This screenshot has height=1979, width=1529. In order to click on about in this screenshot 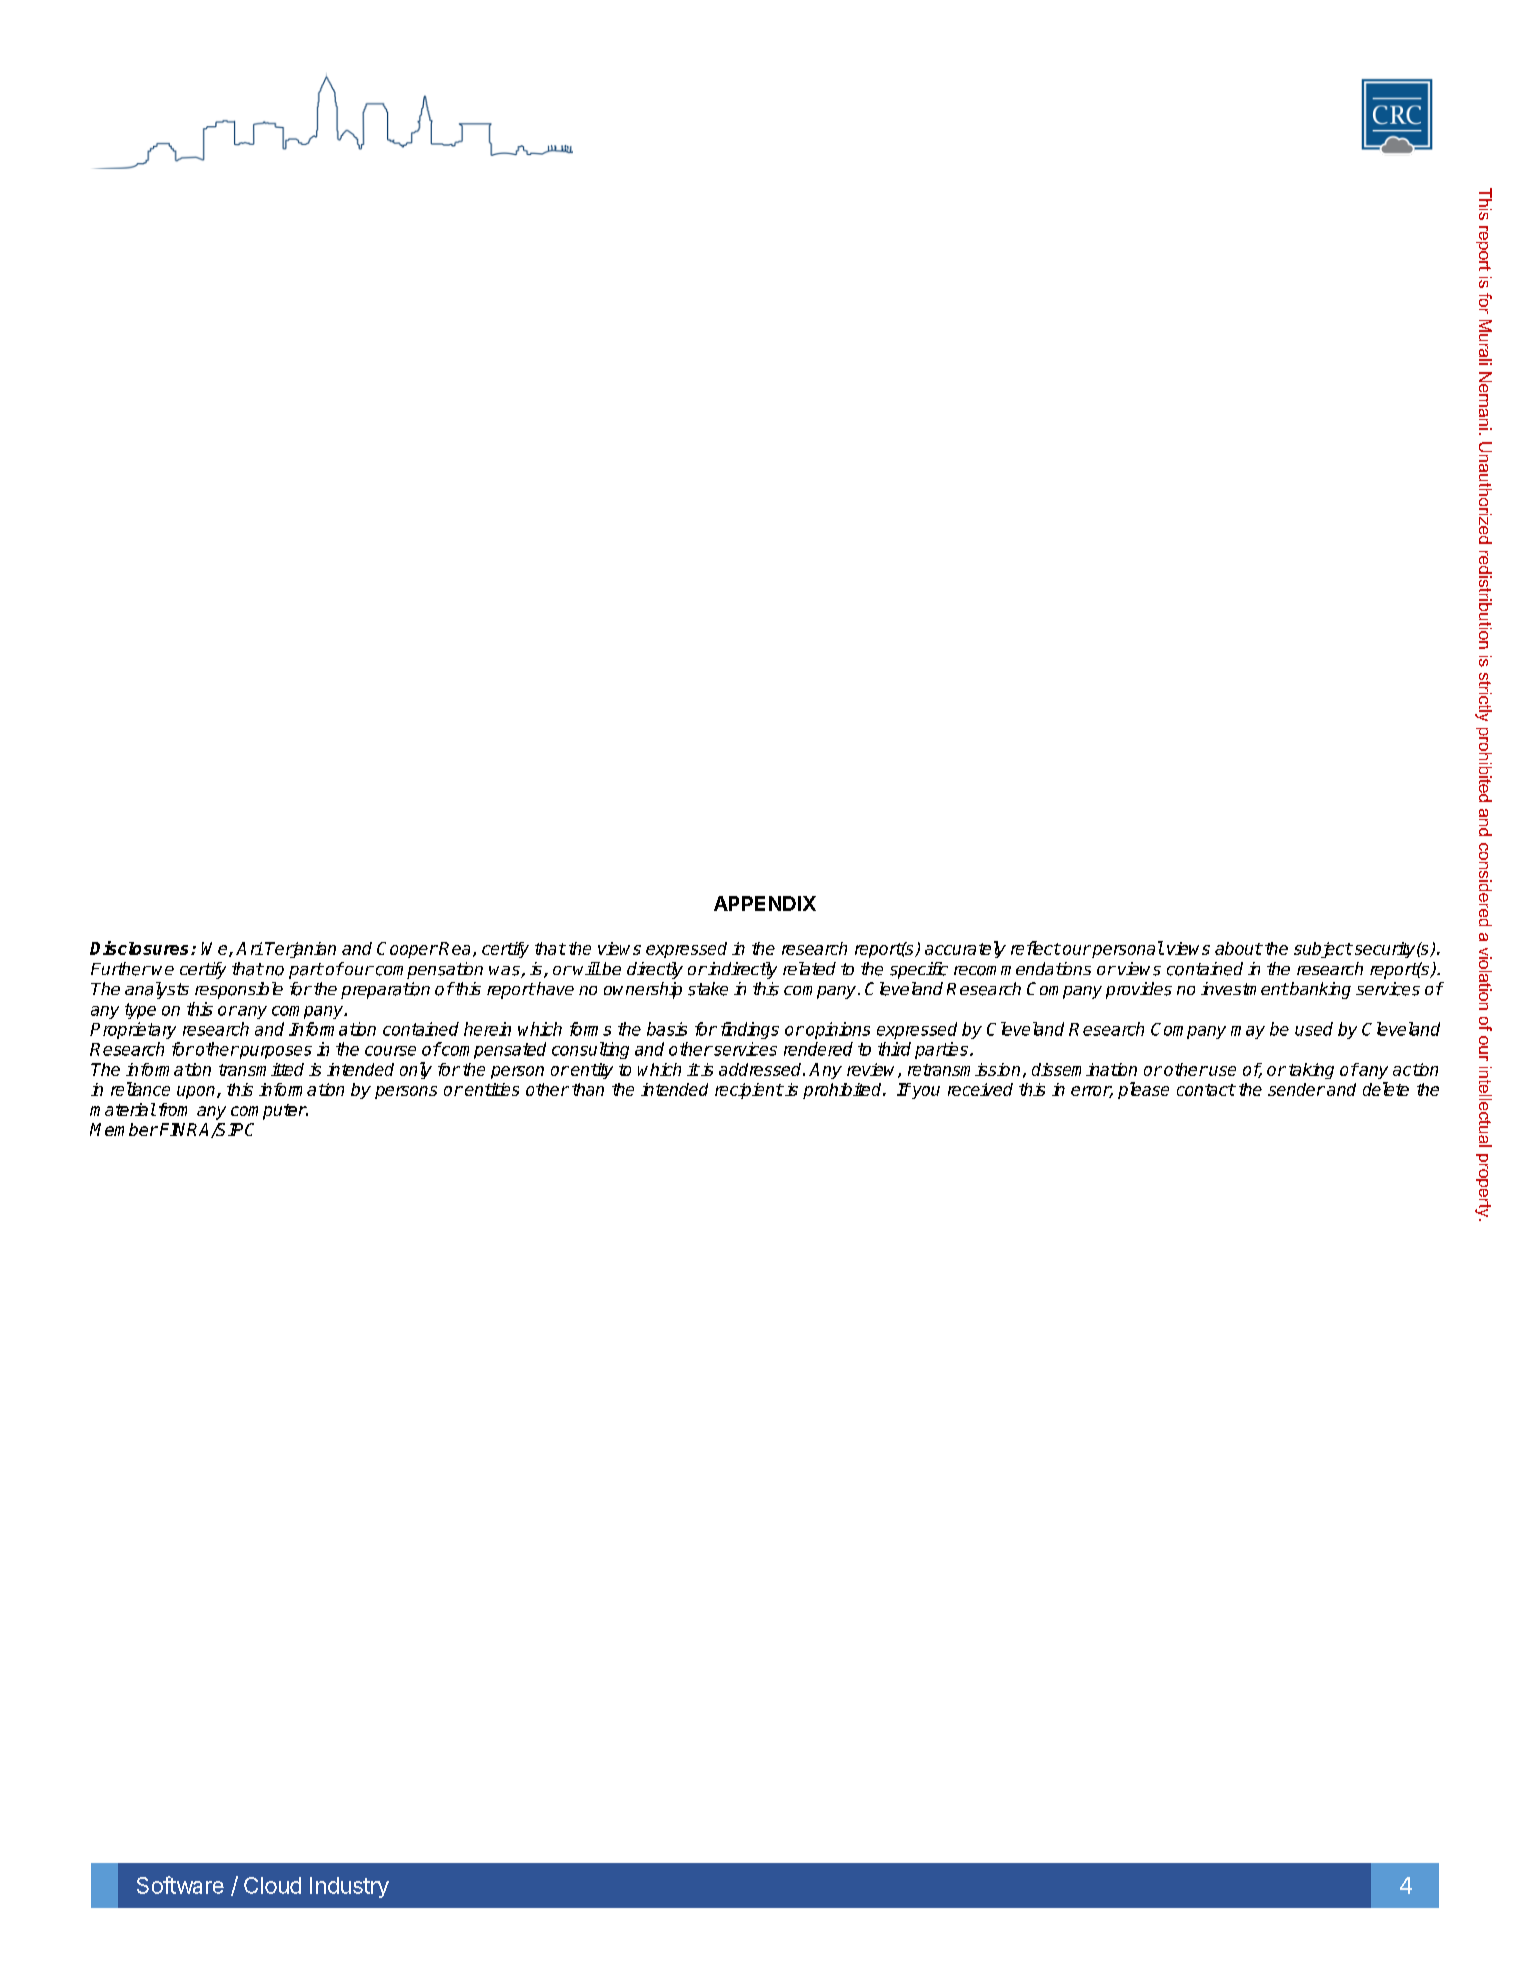, I will do `click(1238, 948)`.
